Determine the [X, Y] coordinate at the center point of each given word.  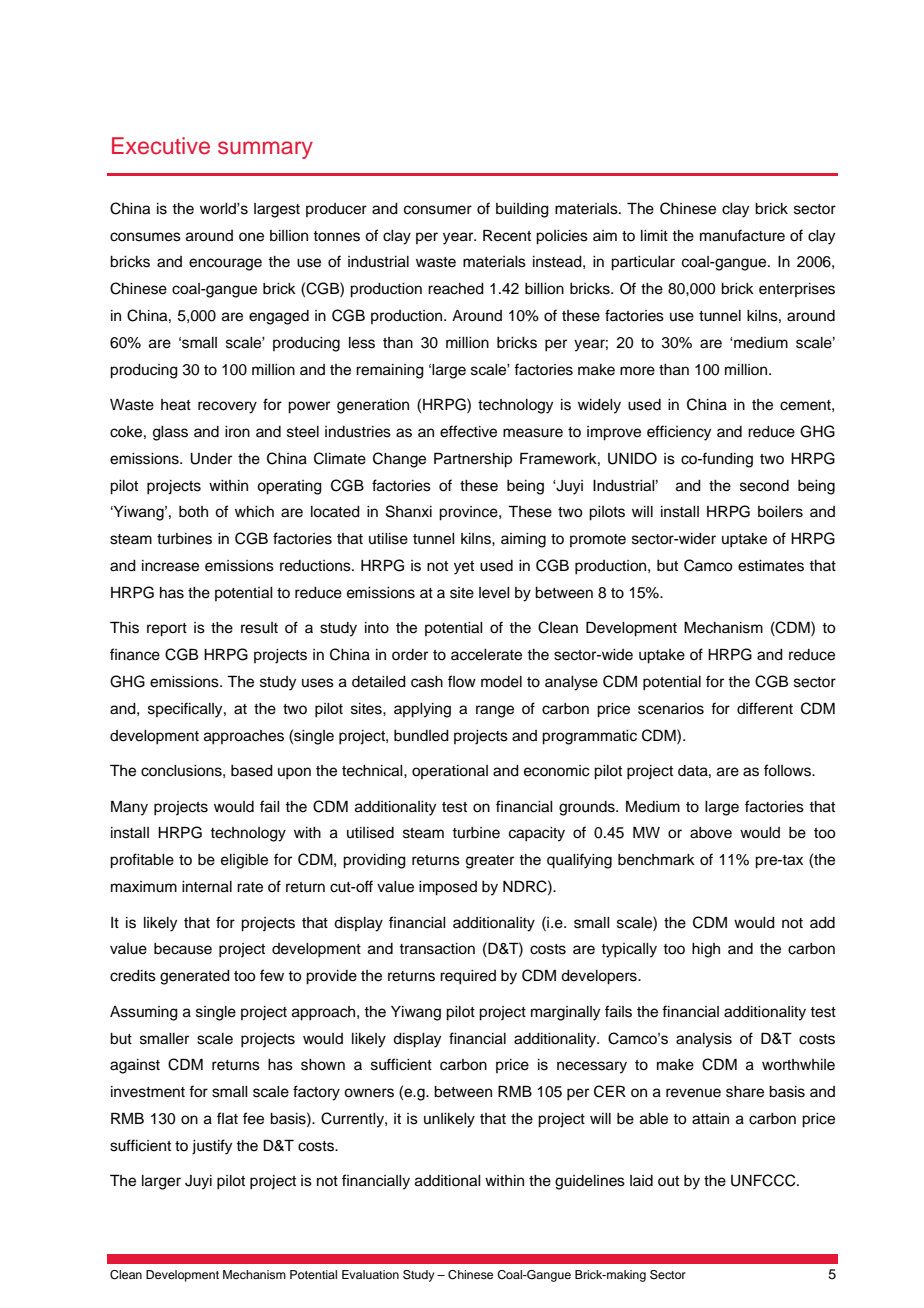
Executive [161, 146]
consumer [438, 210]
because [183, 949]
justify [212, 1147]
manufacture [742, 235]
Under [211, 459]
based [252, 771]
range [495, 711]
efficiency [679, 433]
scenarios [671, 709]
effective [468, 431]
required [468, 977]
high [706, 950]
